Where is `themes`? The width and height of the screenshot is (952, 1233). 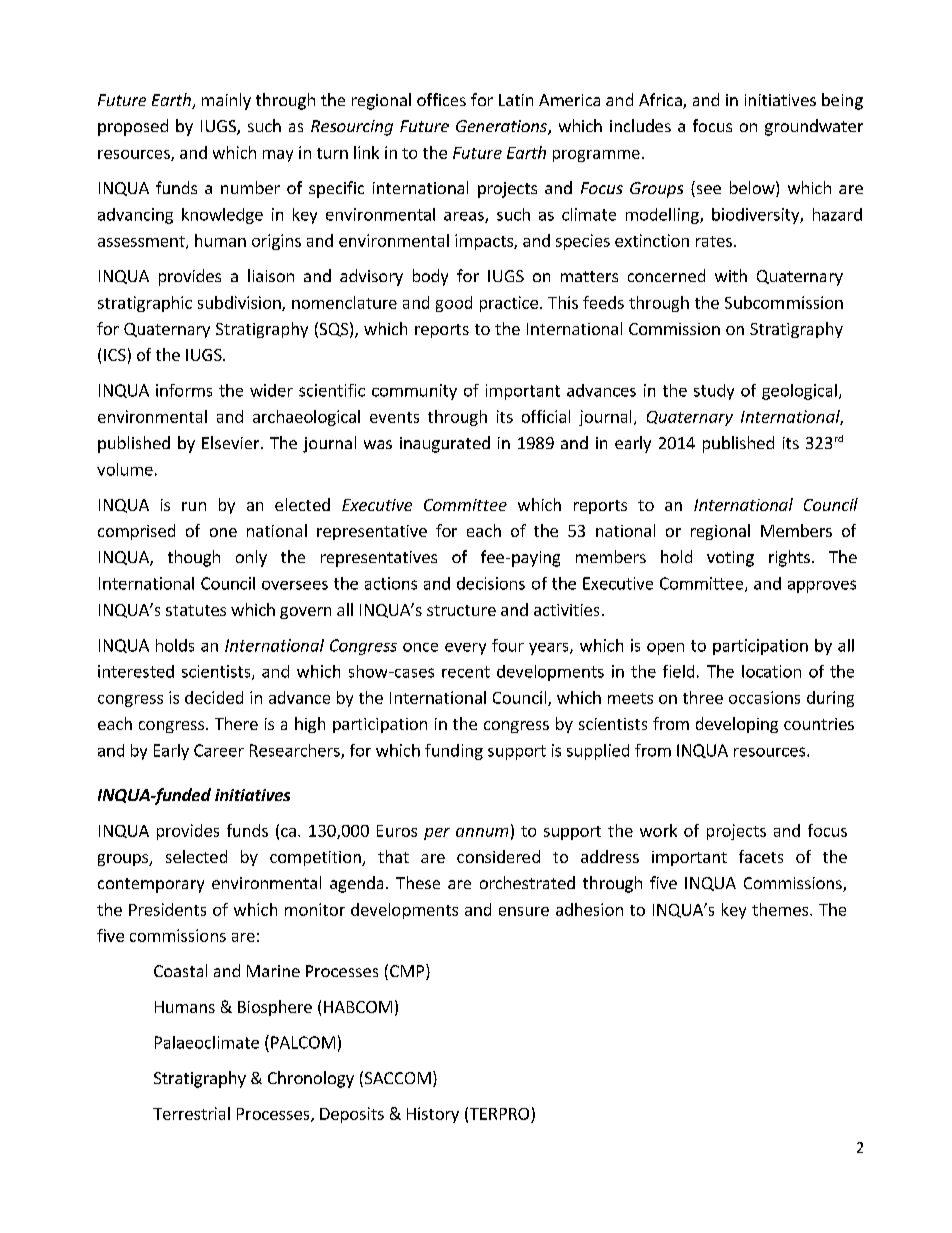
themes is located at coordinates (781, 909).
